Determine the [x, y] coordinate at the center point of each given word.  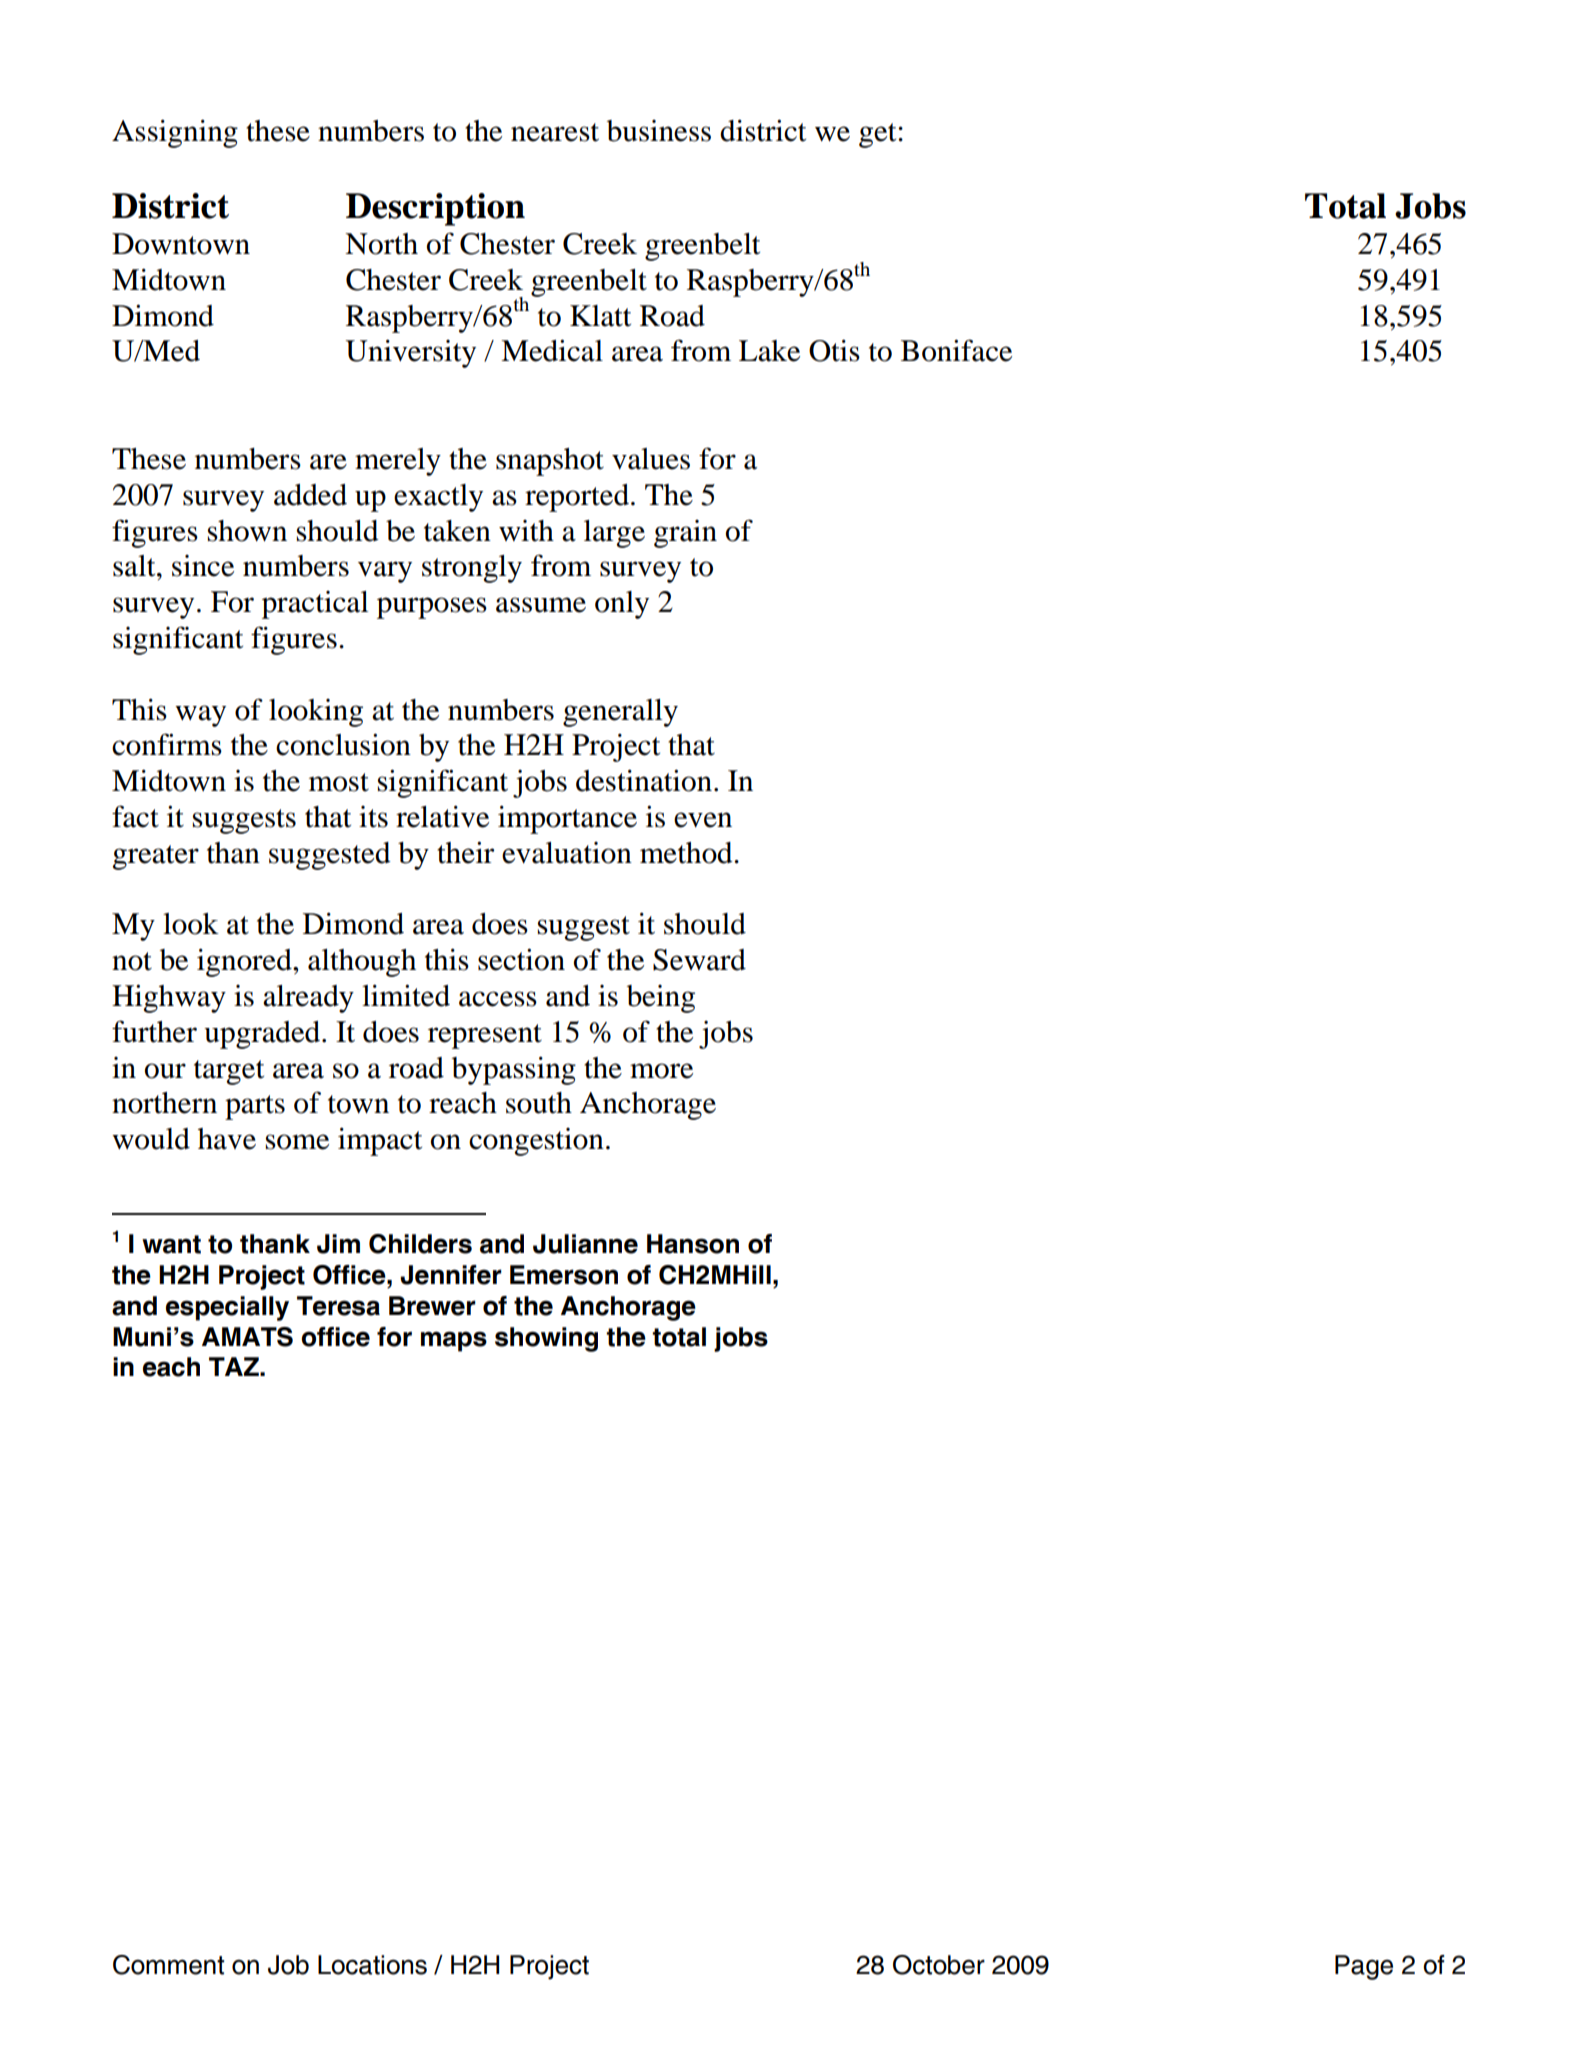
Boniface [956, 350]
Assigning [175, 133]
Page [1364, 1967]
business [659, 131]
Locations [372, 1965]
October [939, 1965]
